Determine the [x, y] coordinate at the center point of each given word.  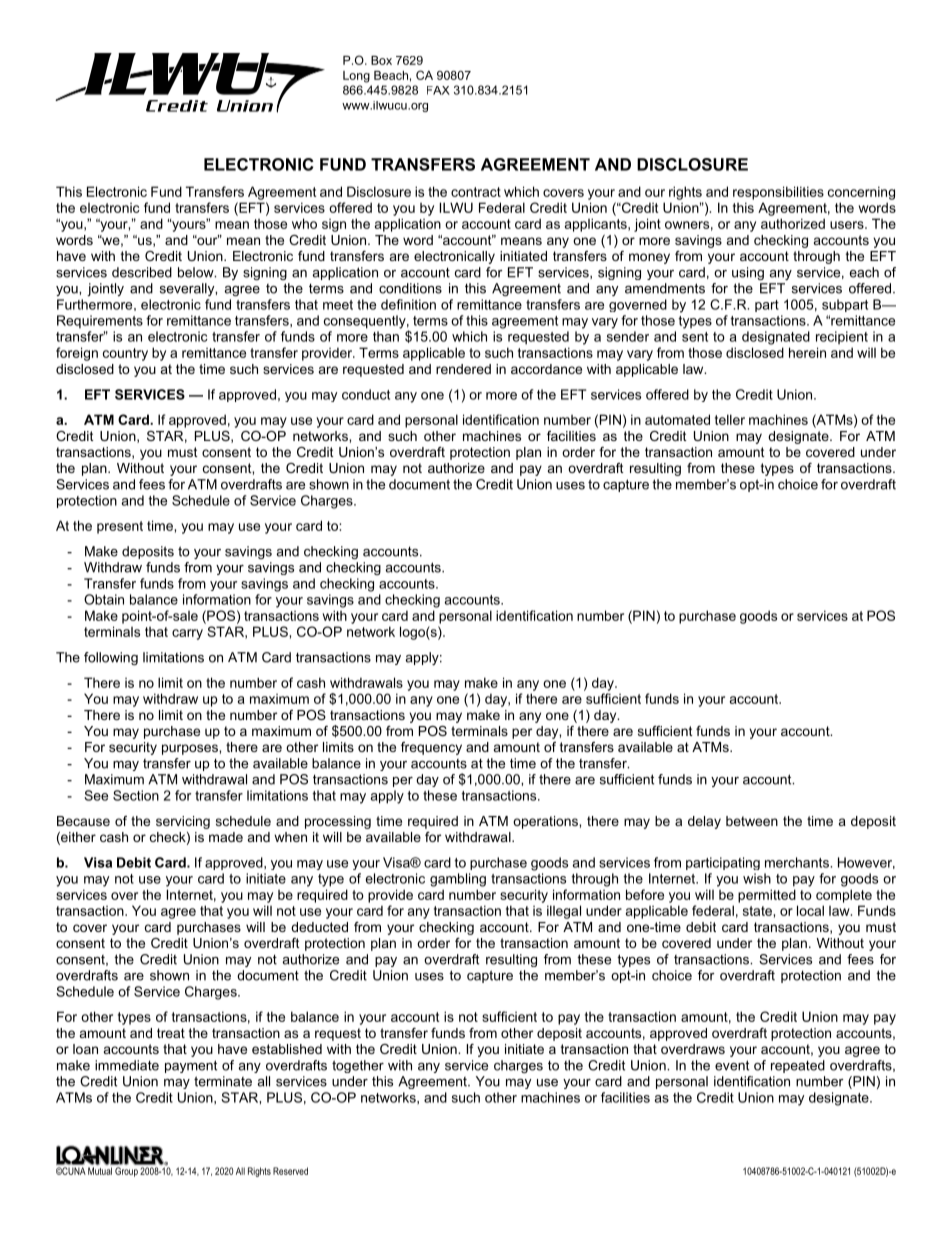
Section [136, 795]
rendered [463, 369]
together [358, 1066]
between [752, 821]
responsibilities [778, 193]
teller [730, 419]
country [125, 354]
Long [356, 77]
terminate [223, 1081]
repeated [798, 1066]
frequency [431, 748]
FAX [438, 90]
